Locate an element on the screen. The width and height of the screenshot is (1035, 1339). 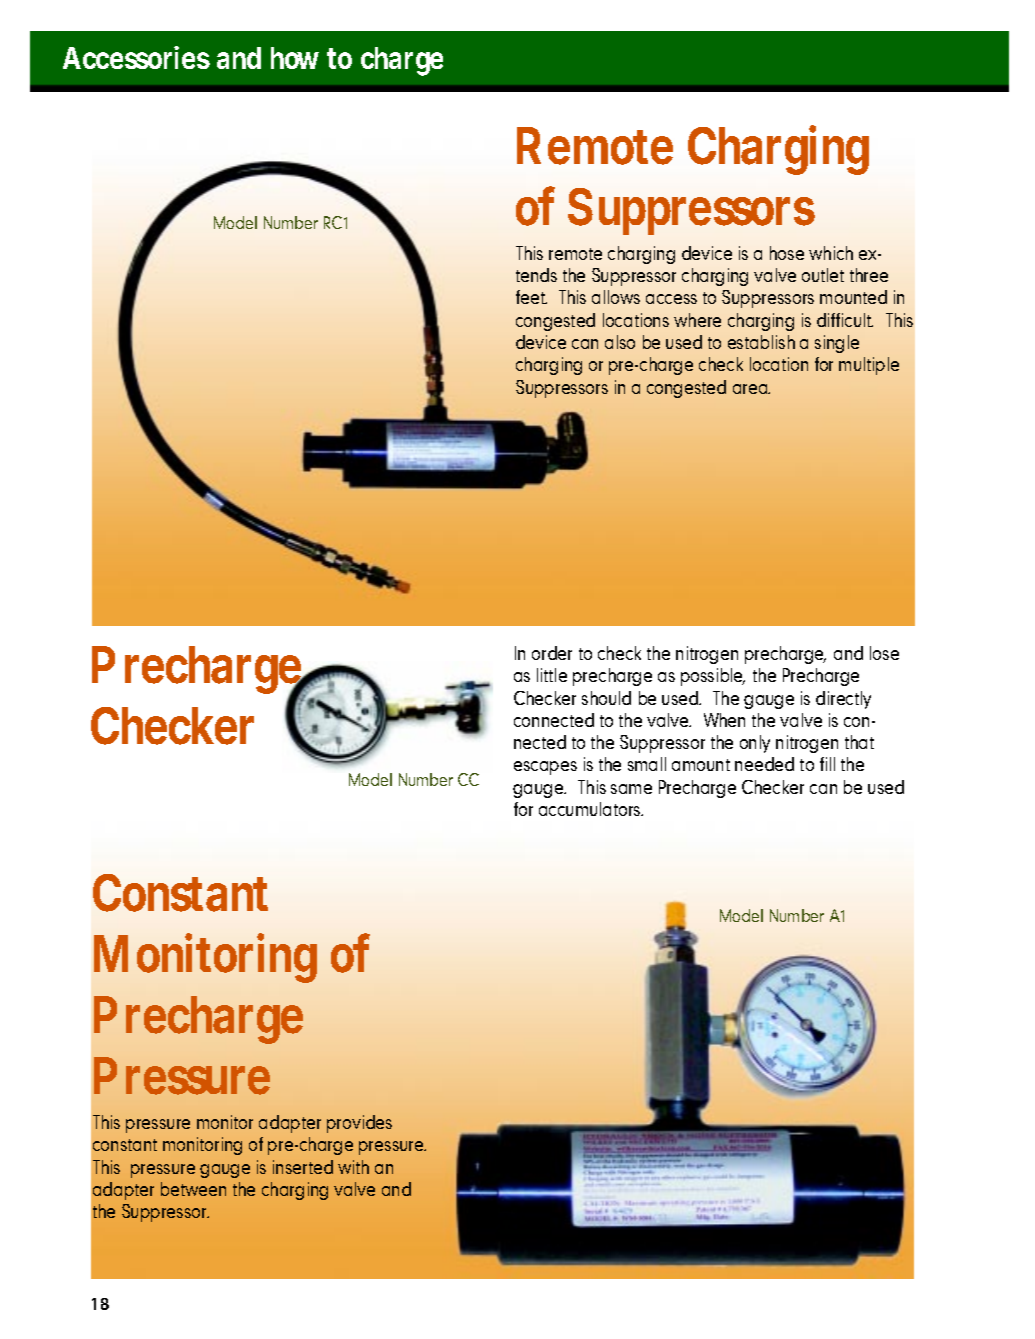
little is located at coordinates (552, 675).
